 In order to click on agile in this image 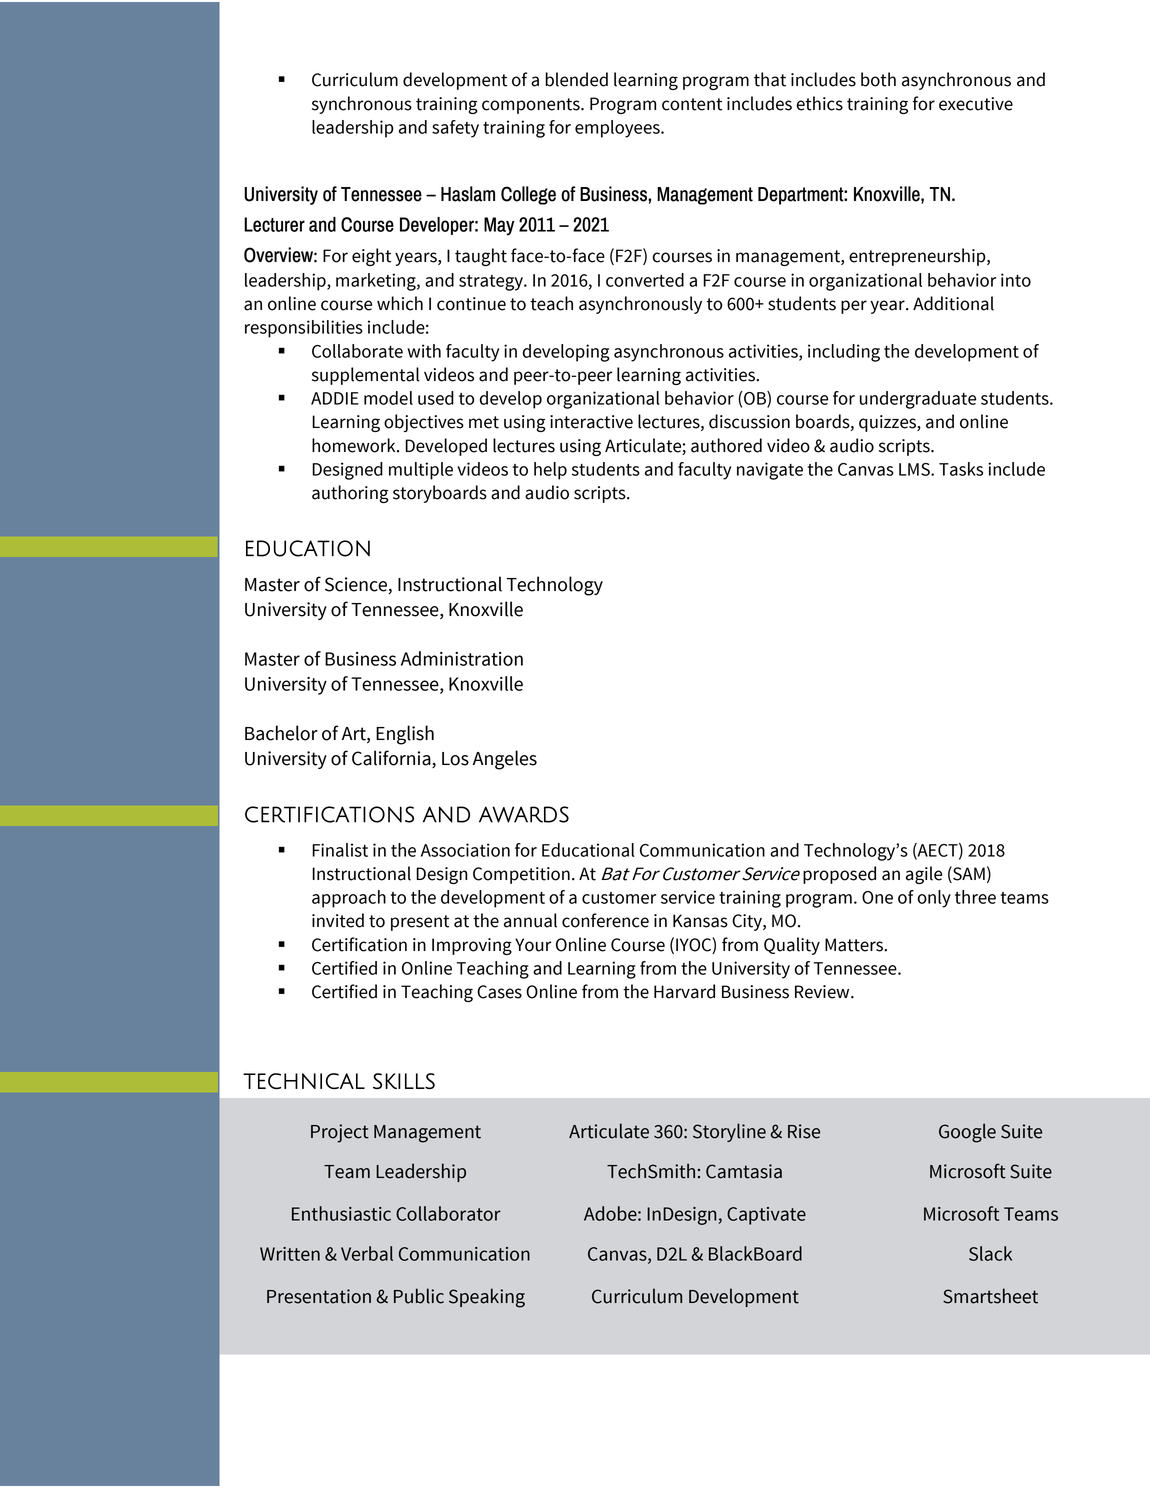, I will do `click(924, 875)`.
